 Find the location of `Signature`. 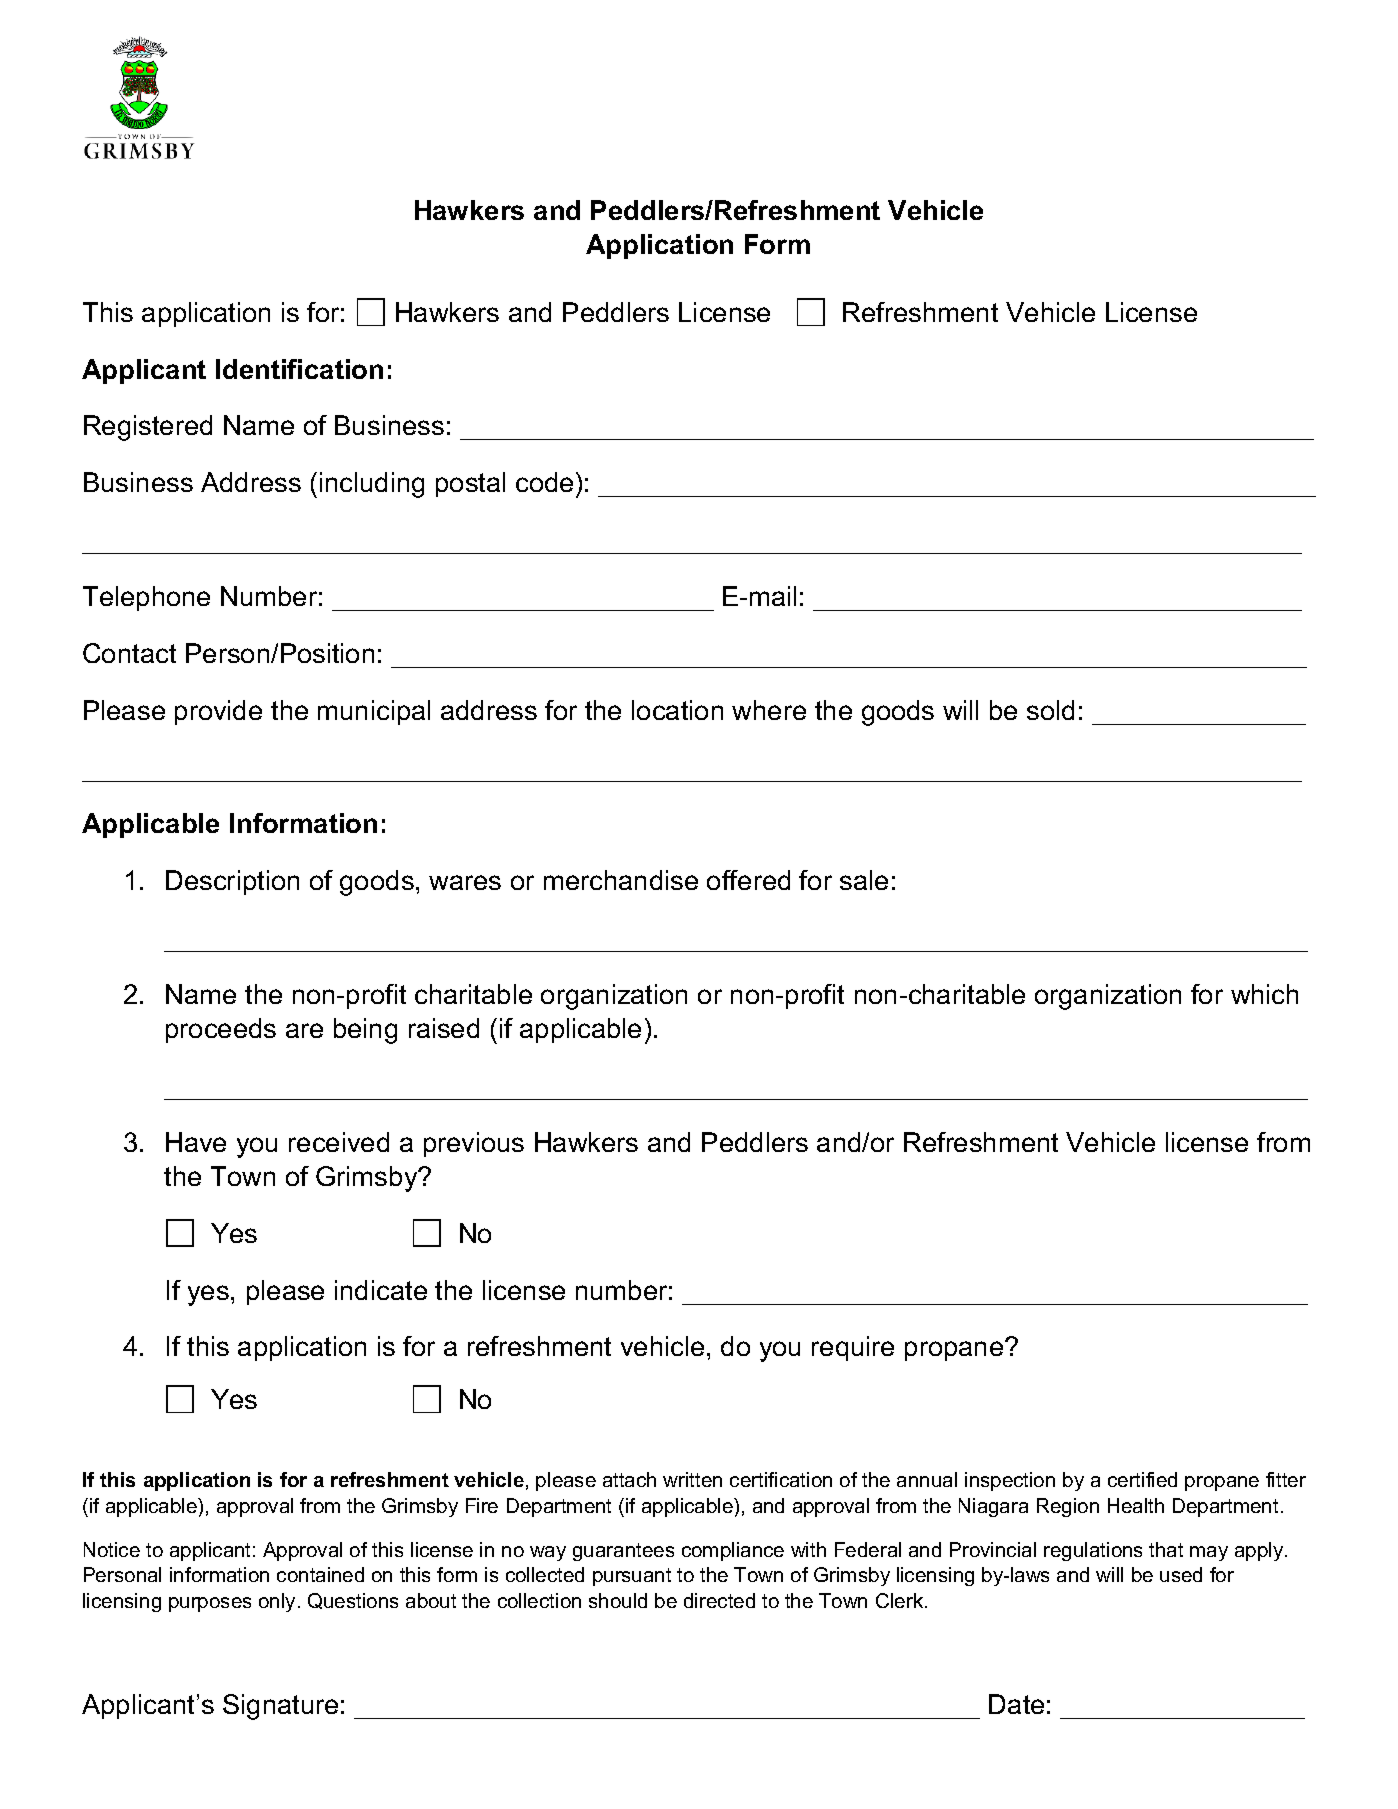

Signature is located at coordinates (280, 1707).
